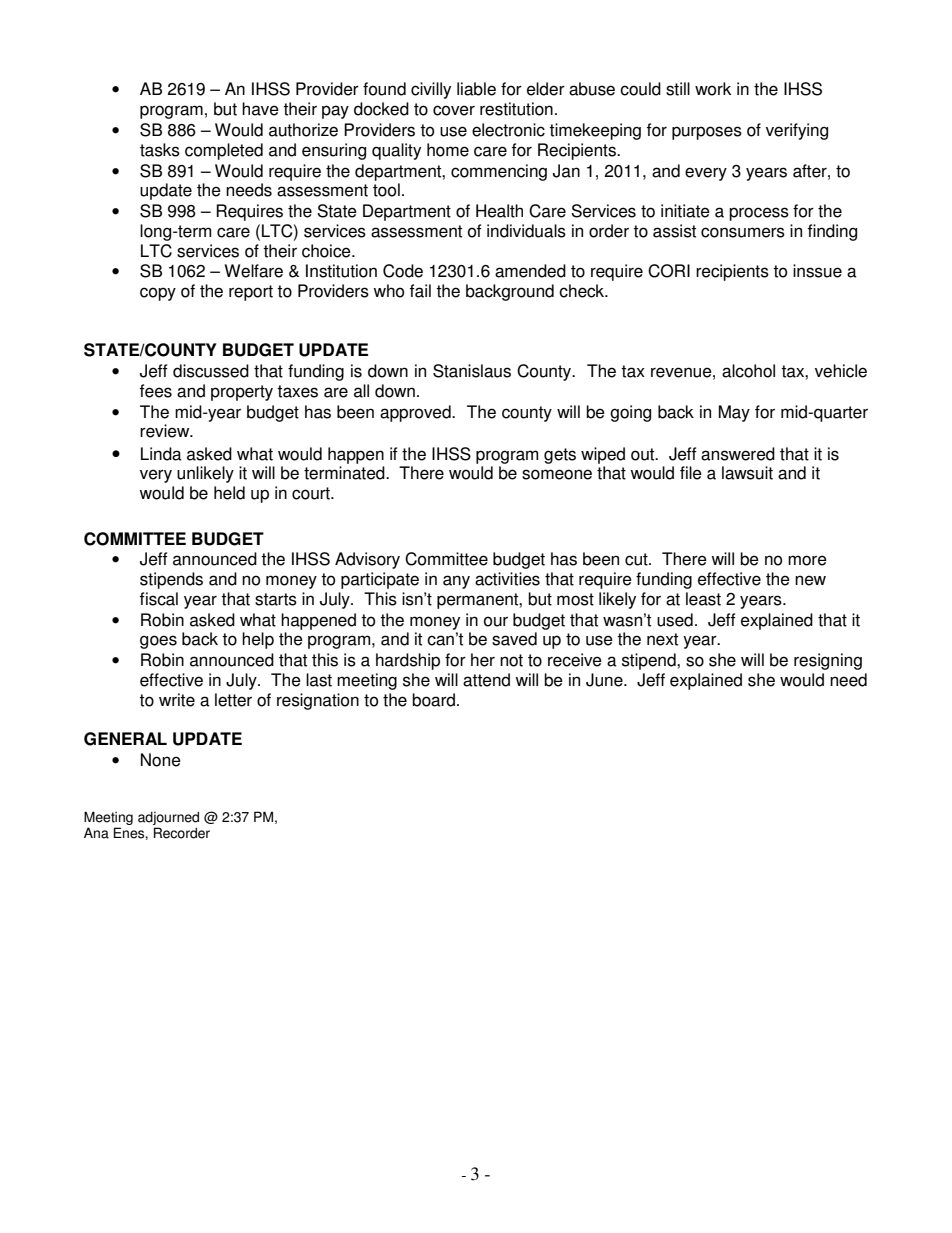  Describe the element at coordinates (454, 110) in the document. I see `cover` at that location.
